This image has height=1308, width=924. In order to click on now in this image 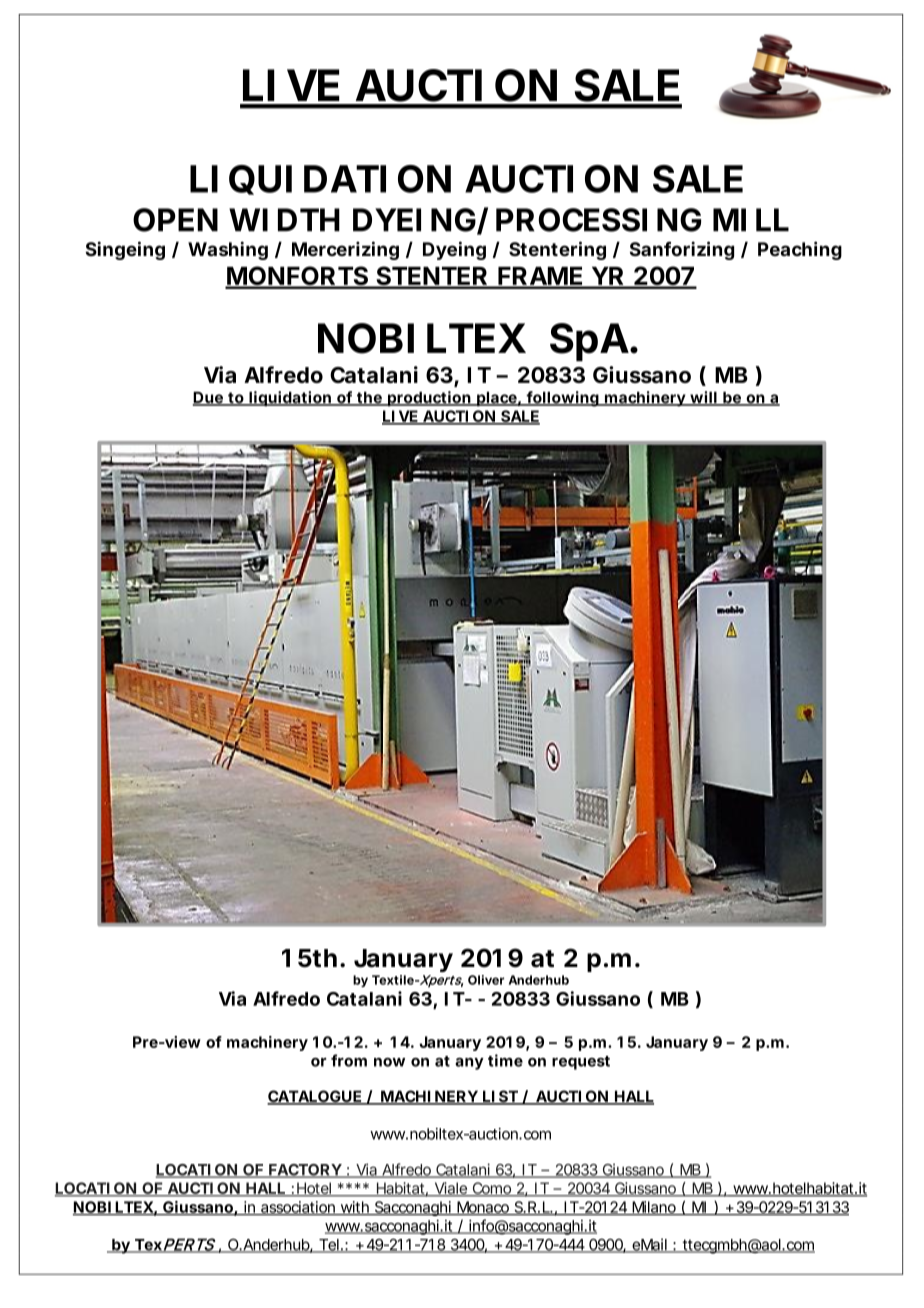, I will do `click(389, 1062)`.
